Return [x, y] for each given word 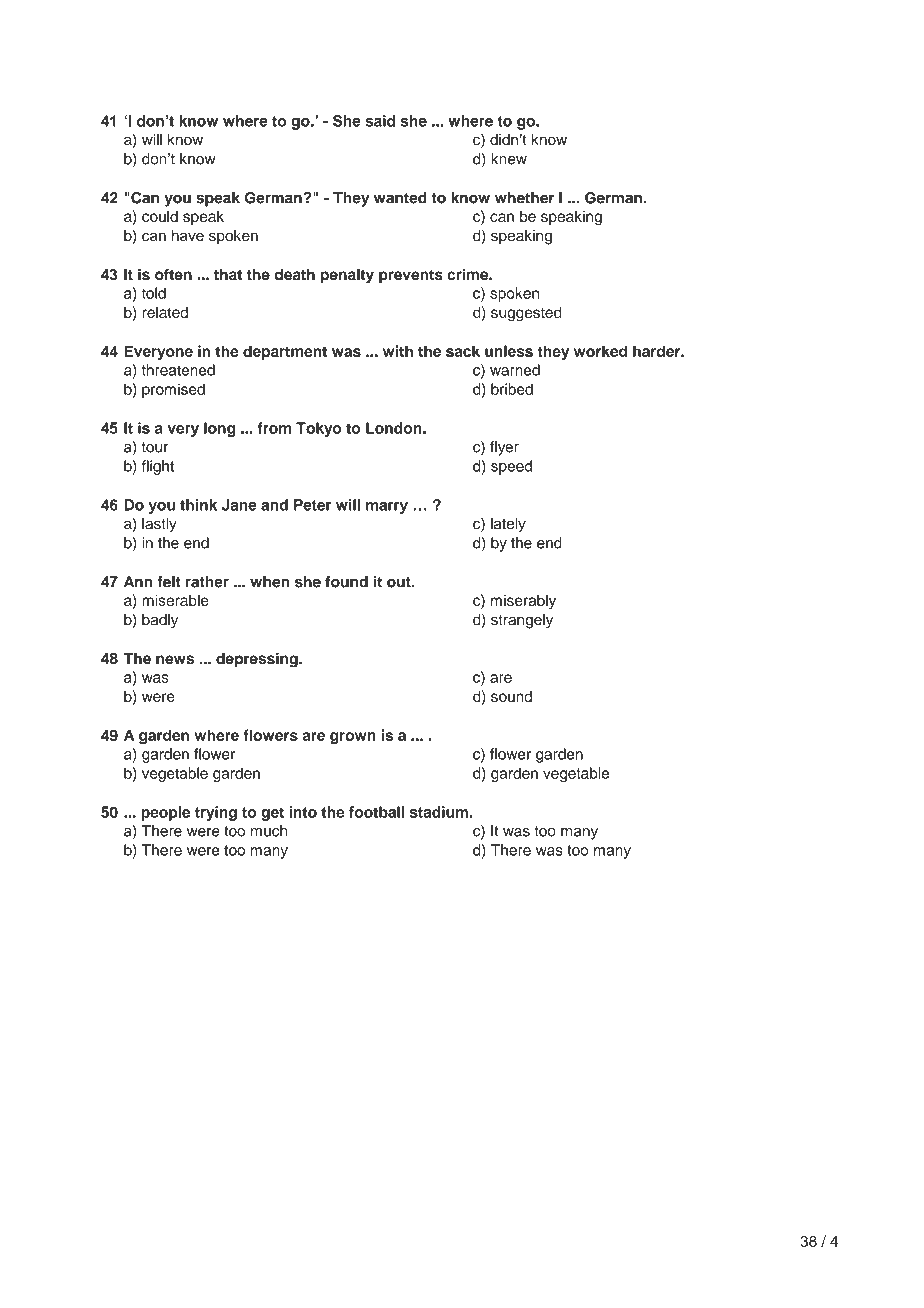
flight [158, 467]
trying [216, 813]
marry [387, 508]
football [376, 812]
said [380, 121]
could [160, 216]
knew [509, 159]
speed [511, 467]
